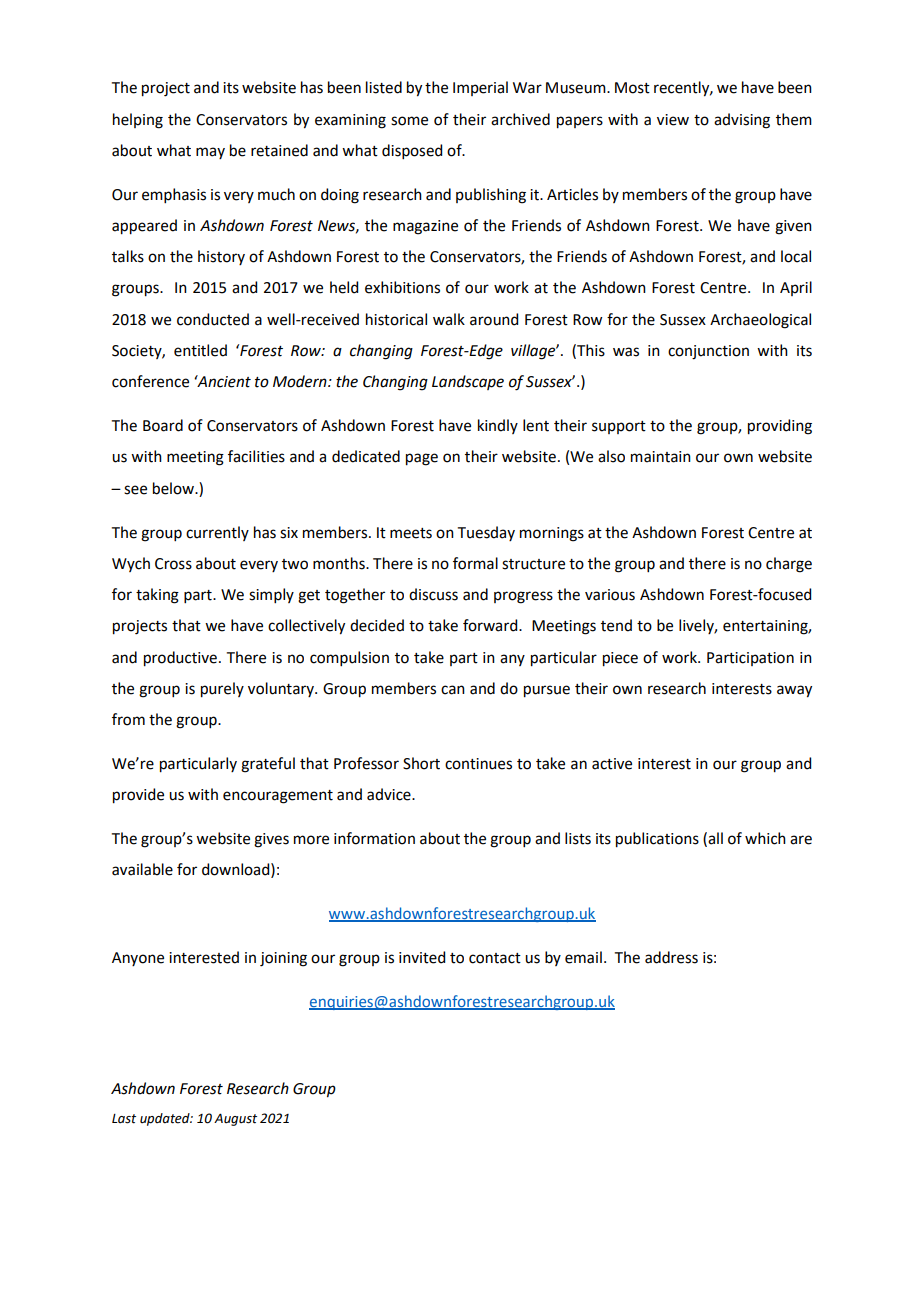  I want to click on may, so click(210, 153).
